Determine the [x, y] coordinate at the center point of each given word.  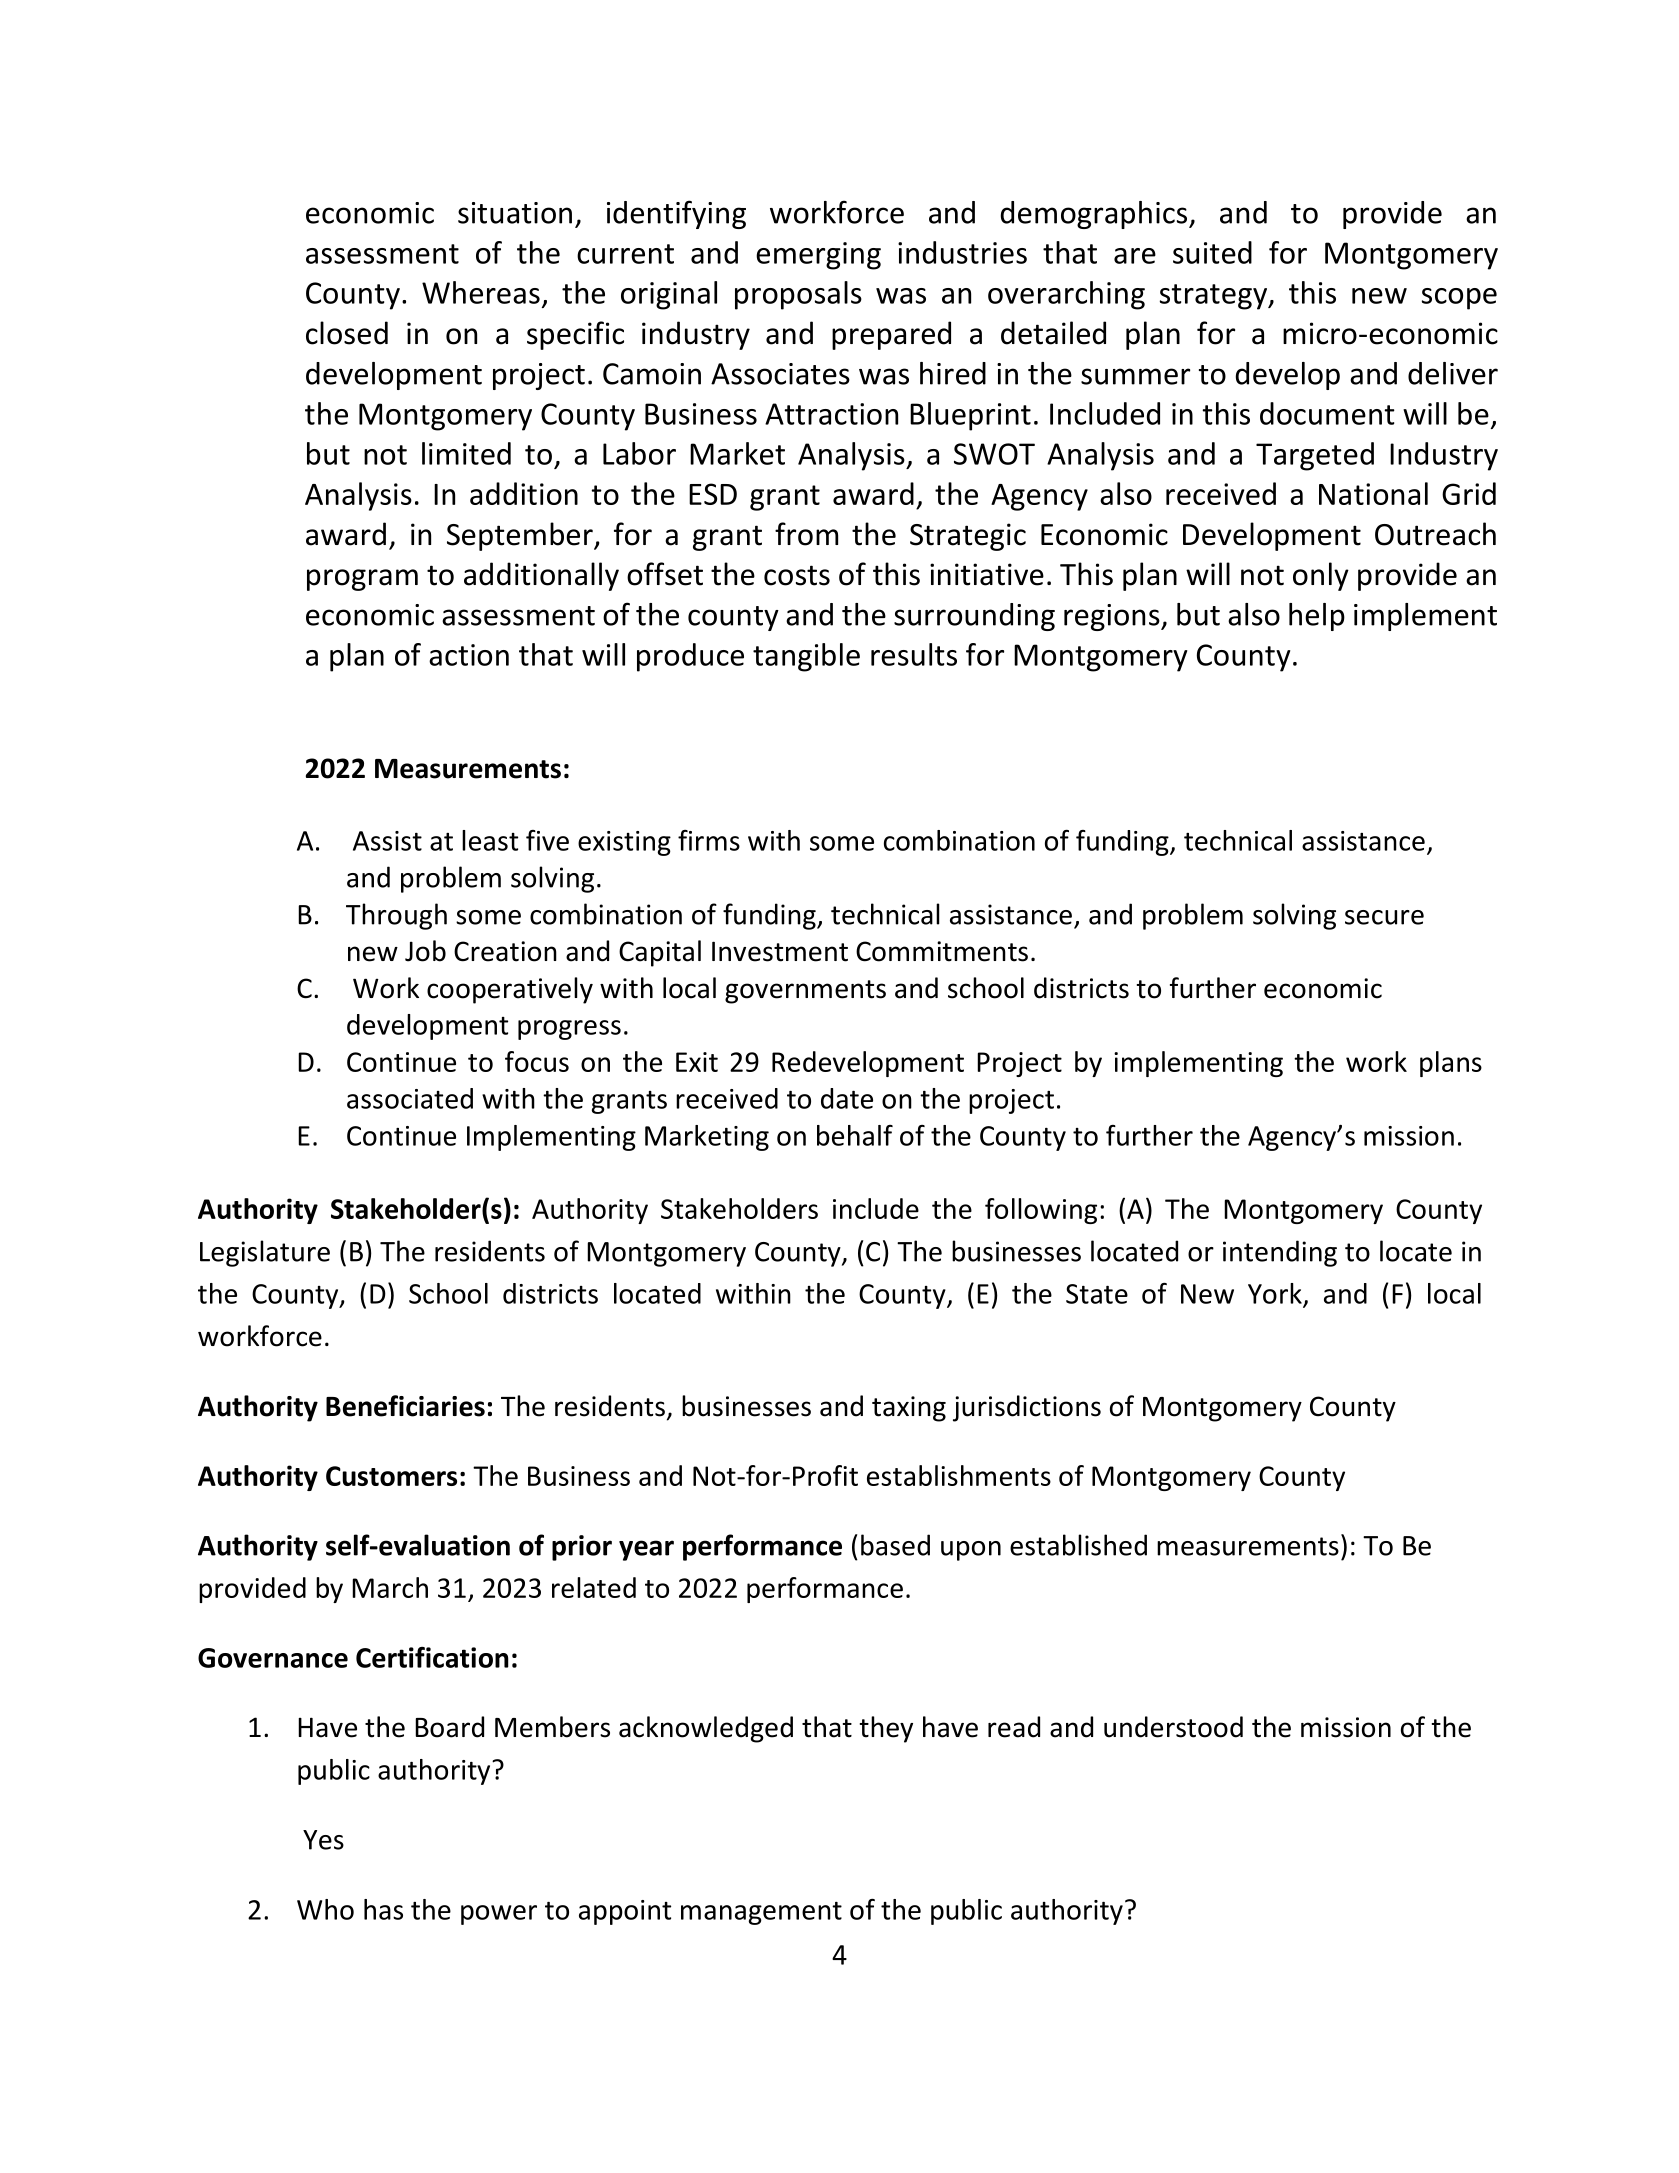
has [383, 1909]
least [490, 840]
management [761, 1913]
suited [1212, 252]
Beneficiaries [405, 1406]
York [1275, 1293]
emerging [818, 256]
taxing [909, 1409]
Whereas [481, 292]
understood [1173, 1727]
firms [709, 840]
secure [1384, 917]
